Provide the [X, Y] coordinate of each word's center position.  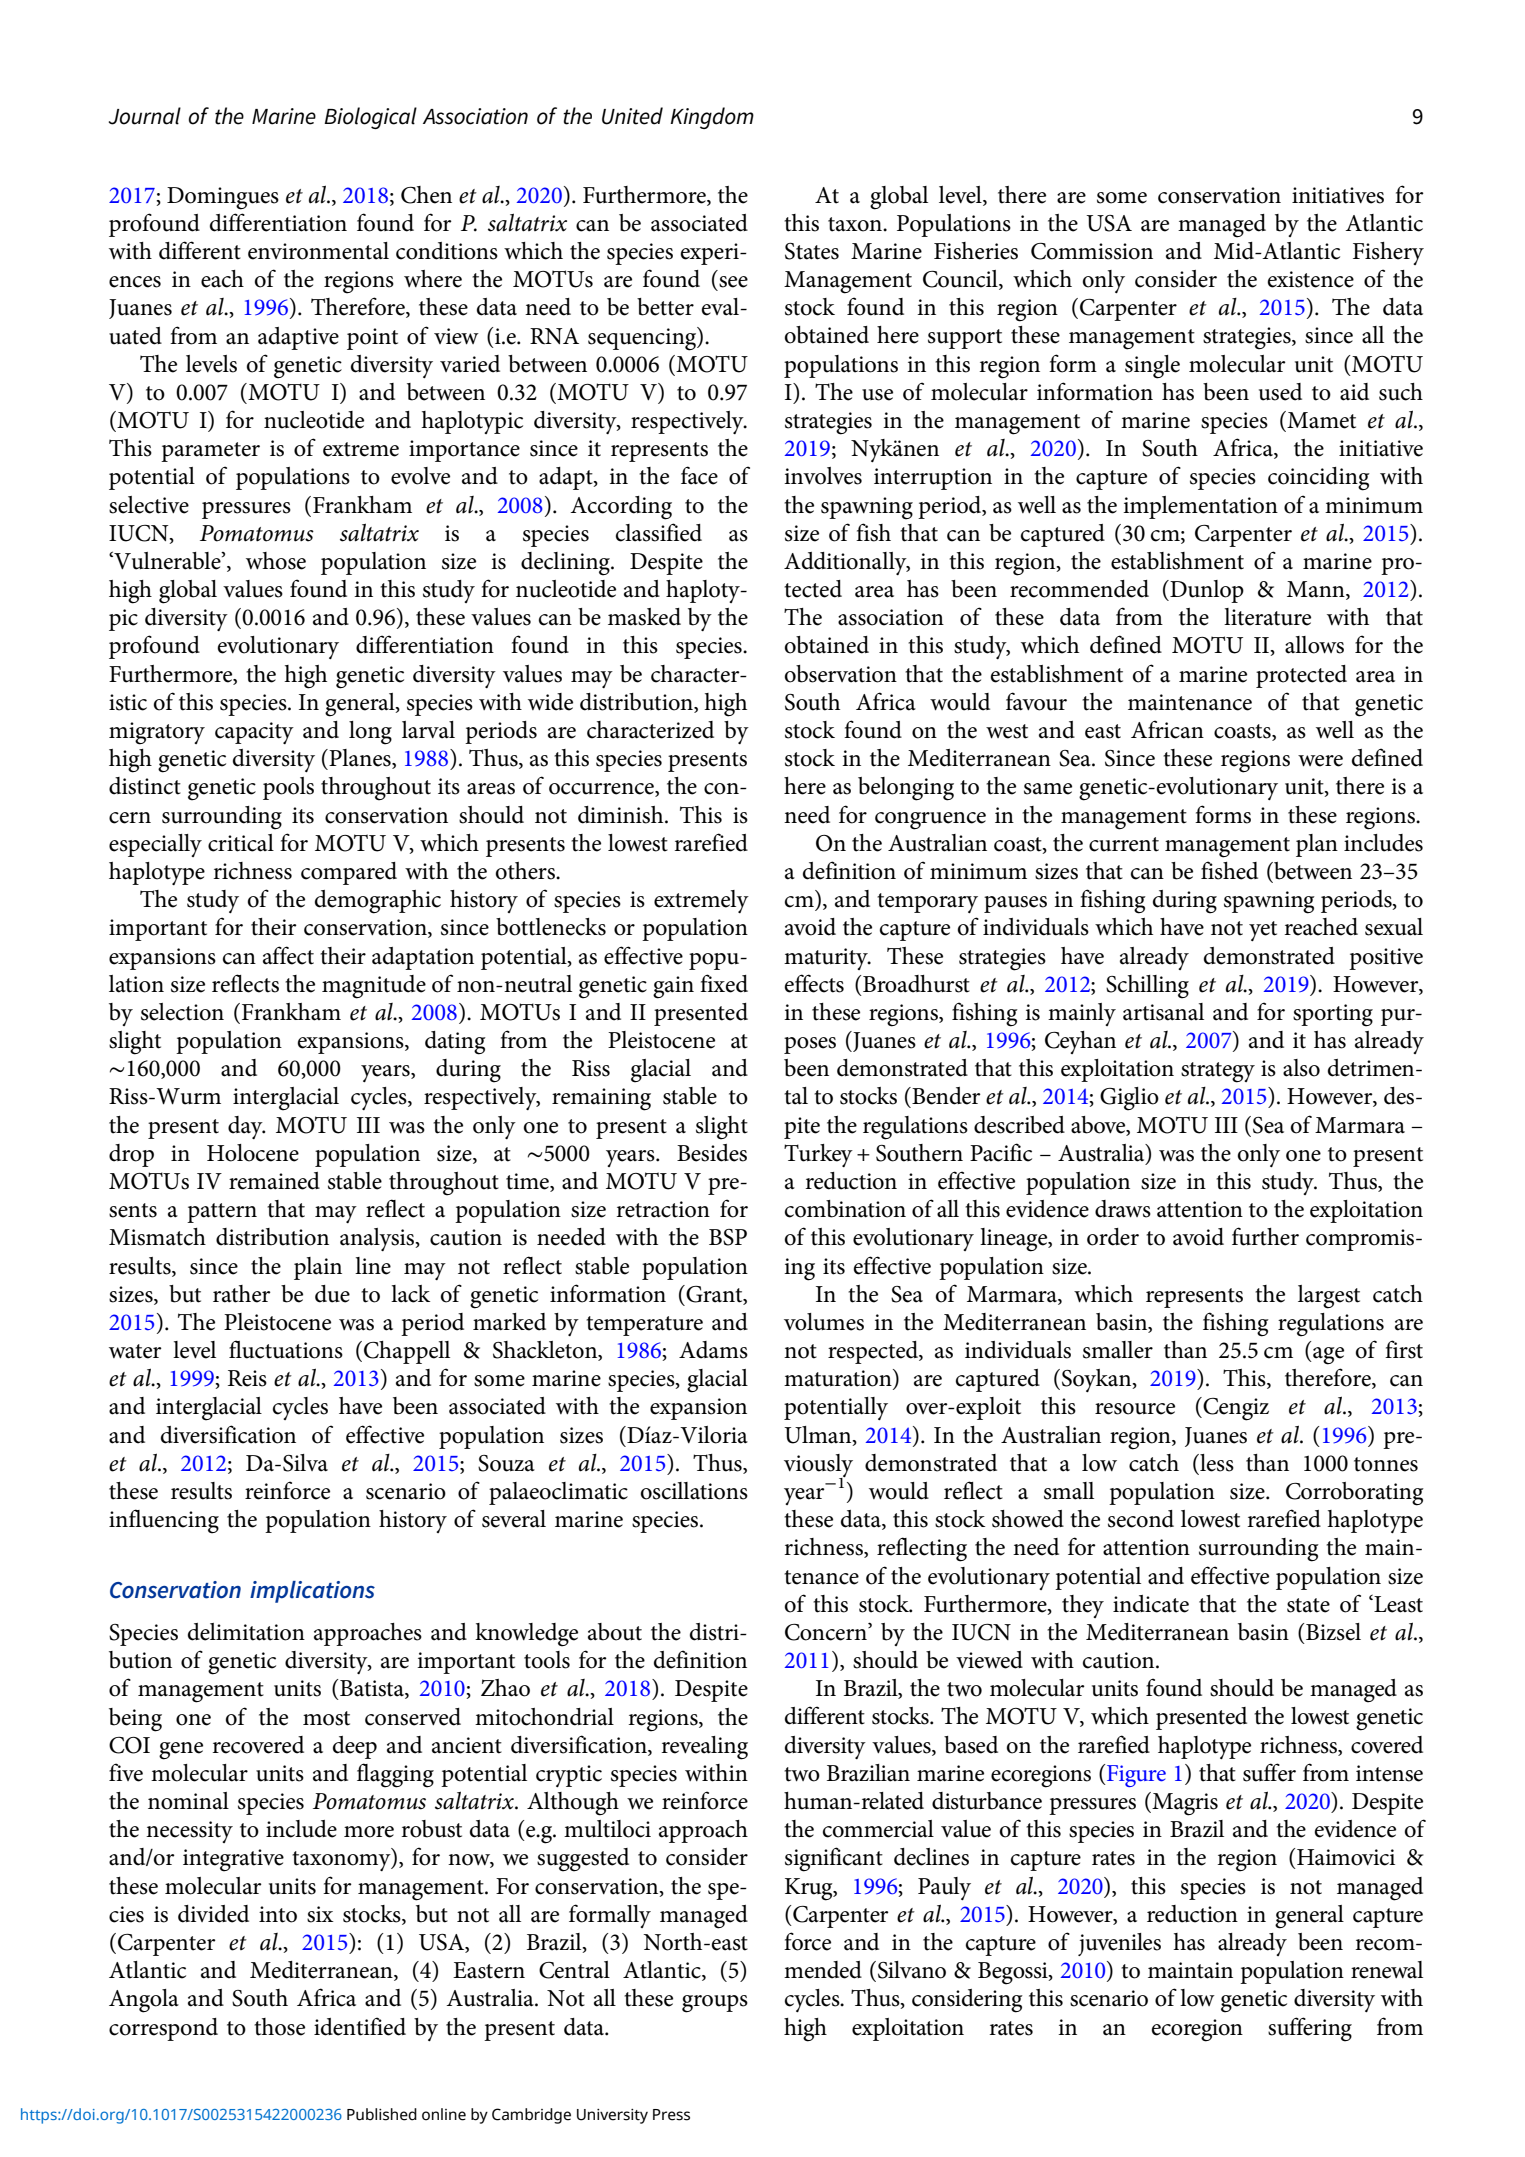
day [246, 1127]
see [733, 282]
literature [1267, 617]
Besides [712, 1153]
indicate [1151, 1604]
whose [276, 561]
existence [1311, 279]
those [279, 2027]
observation [841, 674]
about [615, 1632]
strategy [1218, 1072]
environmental [318, 251]
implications [312, 1592]
